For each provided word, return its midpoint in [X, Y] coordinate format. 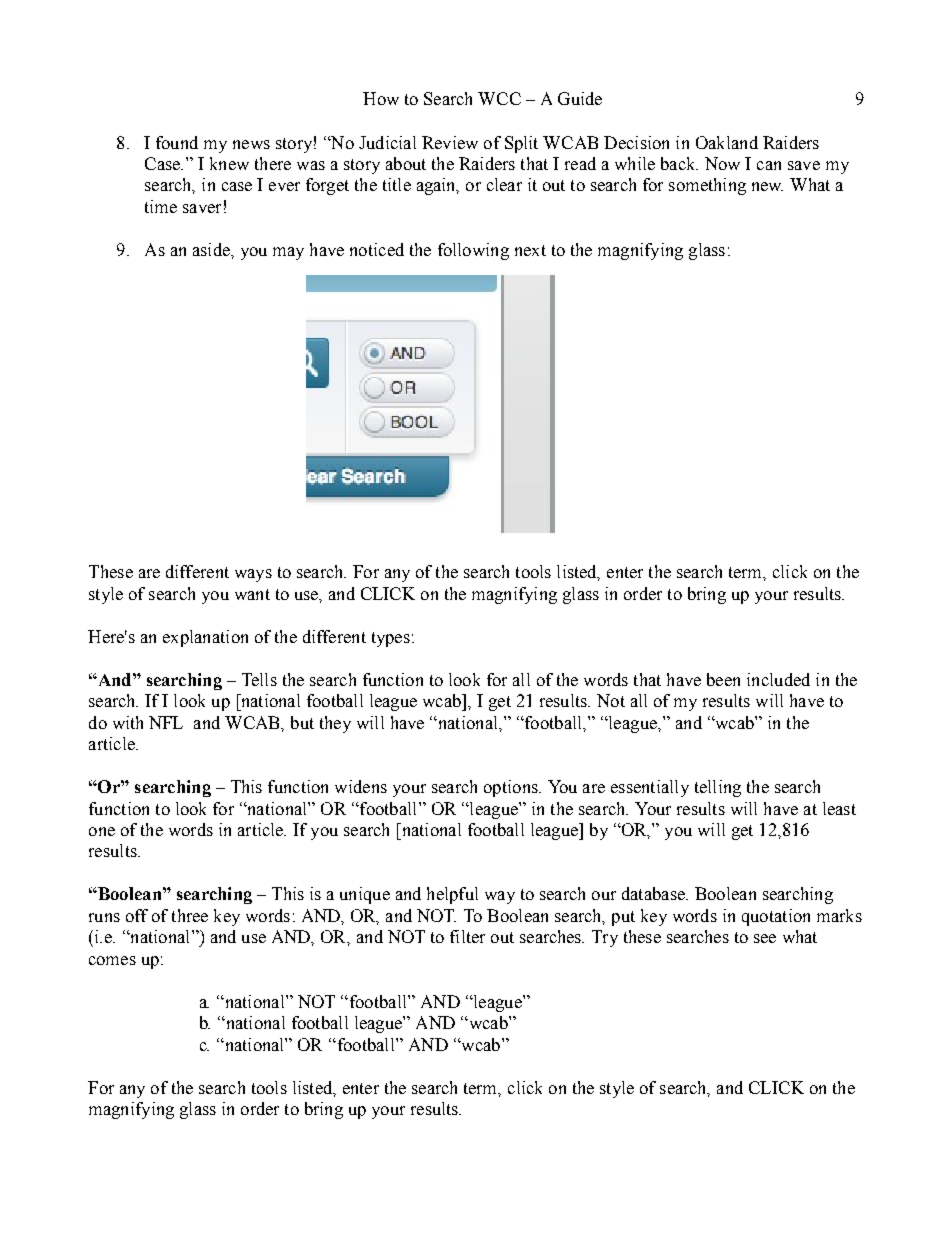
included [778, 679]
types [391, 639]
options [512, 788]
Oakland [727, 142]
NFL [166, 722]
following [473, 251]
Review [450, 142]
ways [253, 575]
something [707, 186]
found [177, 142]
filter [467, 936]
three [190, 915]
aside [212, 249]
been [723, 679]
